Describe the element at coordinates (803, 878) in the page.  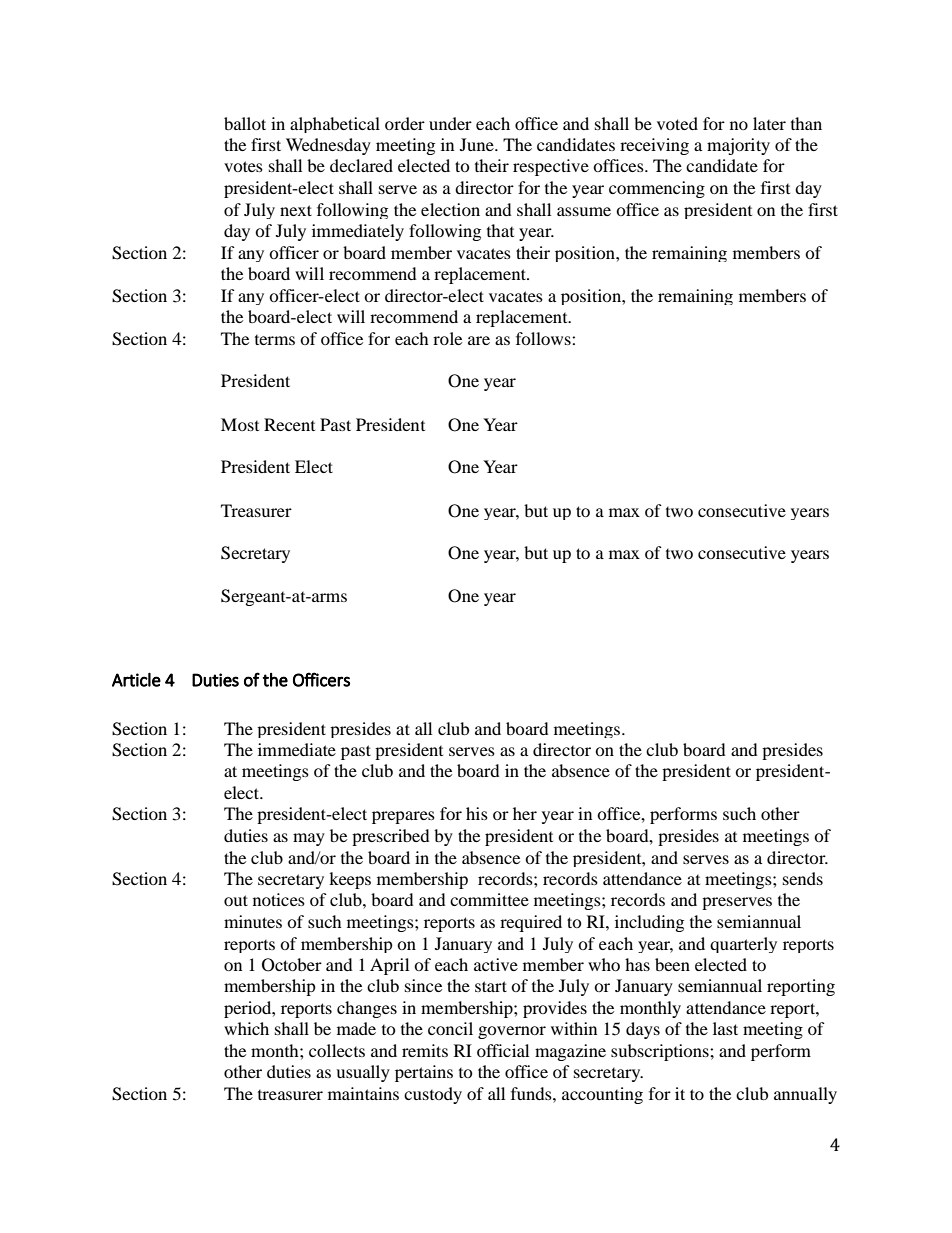
I see `sends` at that location.
